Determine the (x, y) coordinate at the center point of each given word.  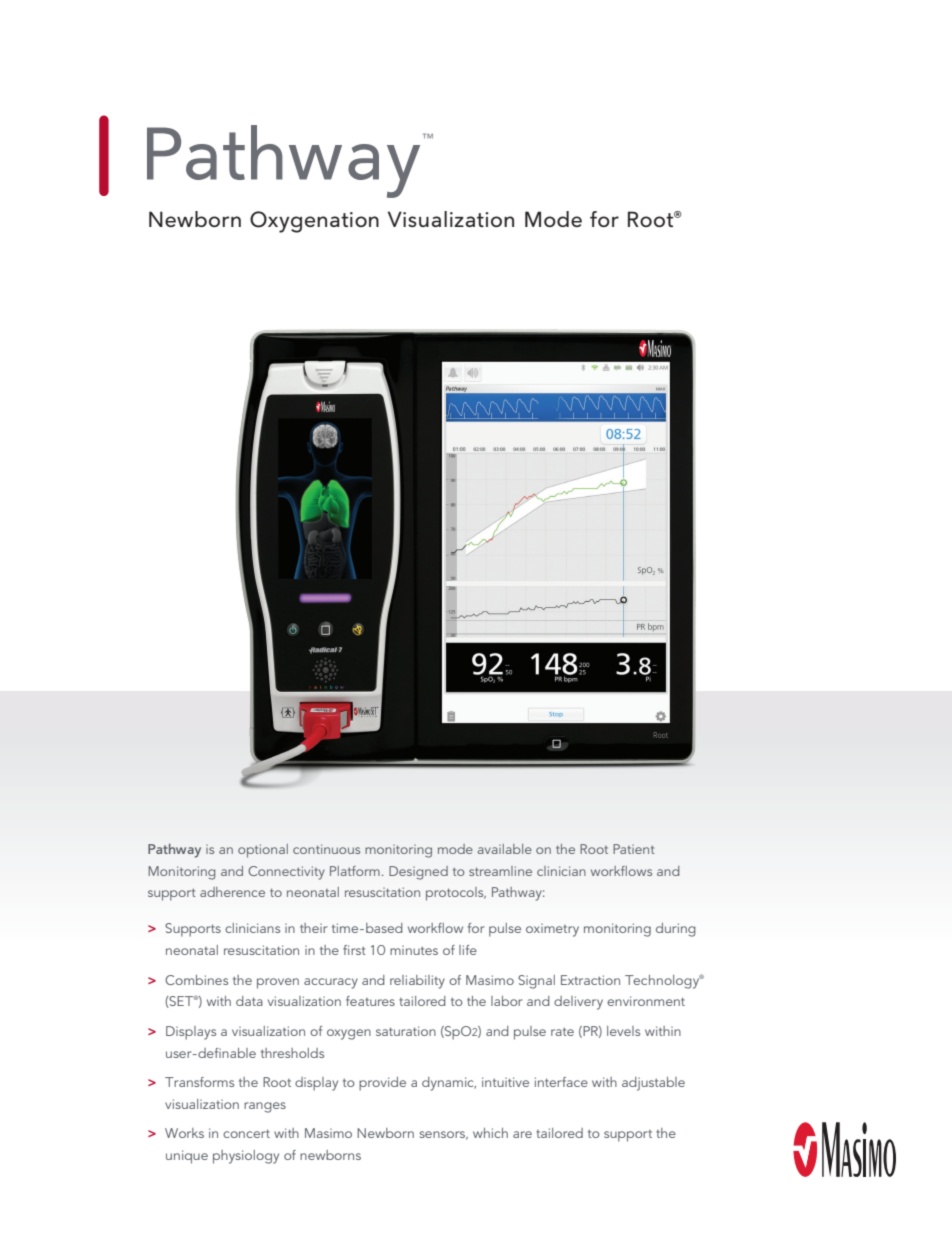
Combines (196, 980)
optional (263, 851)
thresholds (292, 1053)
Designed (418, 873)
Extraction (590, 980)
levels (623, 1031)
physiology (246, 1157)
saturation (406, 1031)
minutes (414, 950)
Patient (634, 849)
